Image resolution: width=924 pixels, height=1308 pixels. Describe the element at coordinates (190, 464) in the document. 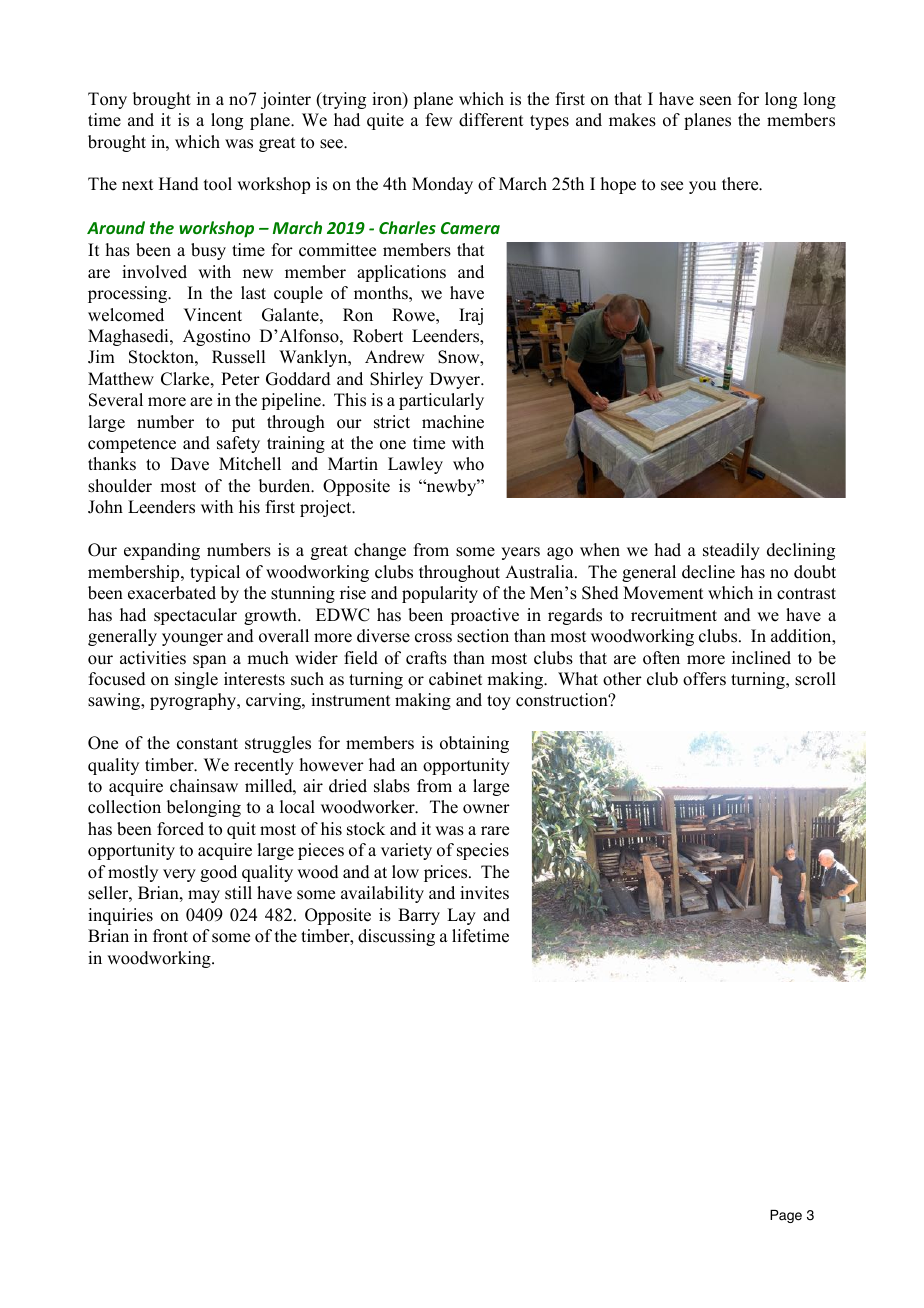

I see `Dave` at that location.
